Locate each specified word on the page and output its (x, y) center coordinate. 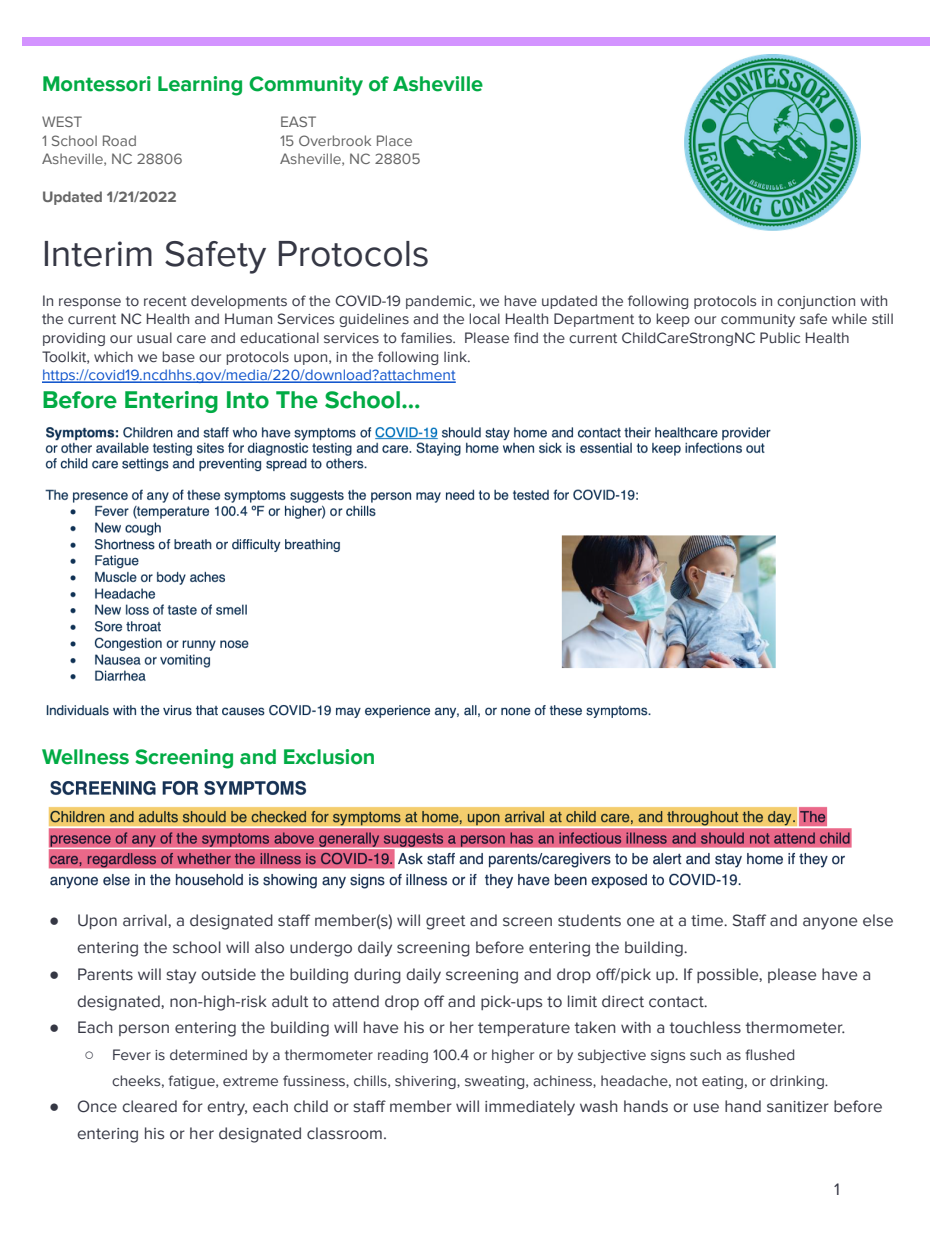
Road (119, 140)
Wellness (85, 757)
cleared (149, 1106)
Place (394, 140)
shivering (426, 1082)
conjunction (816, 302)
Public (780, 338)
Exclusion (329, 757)
